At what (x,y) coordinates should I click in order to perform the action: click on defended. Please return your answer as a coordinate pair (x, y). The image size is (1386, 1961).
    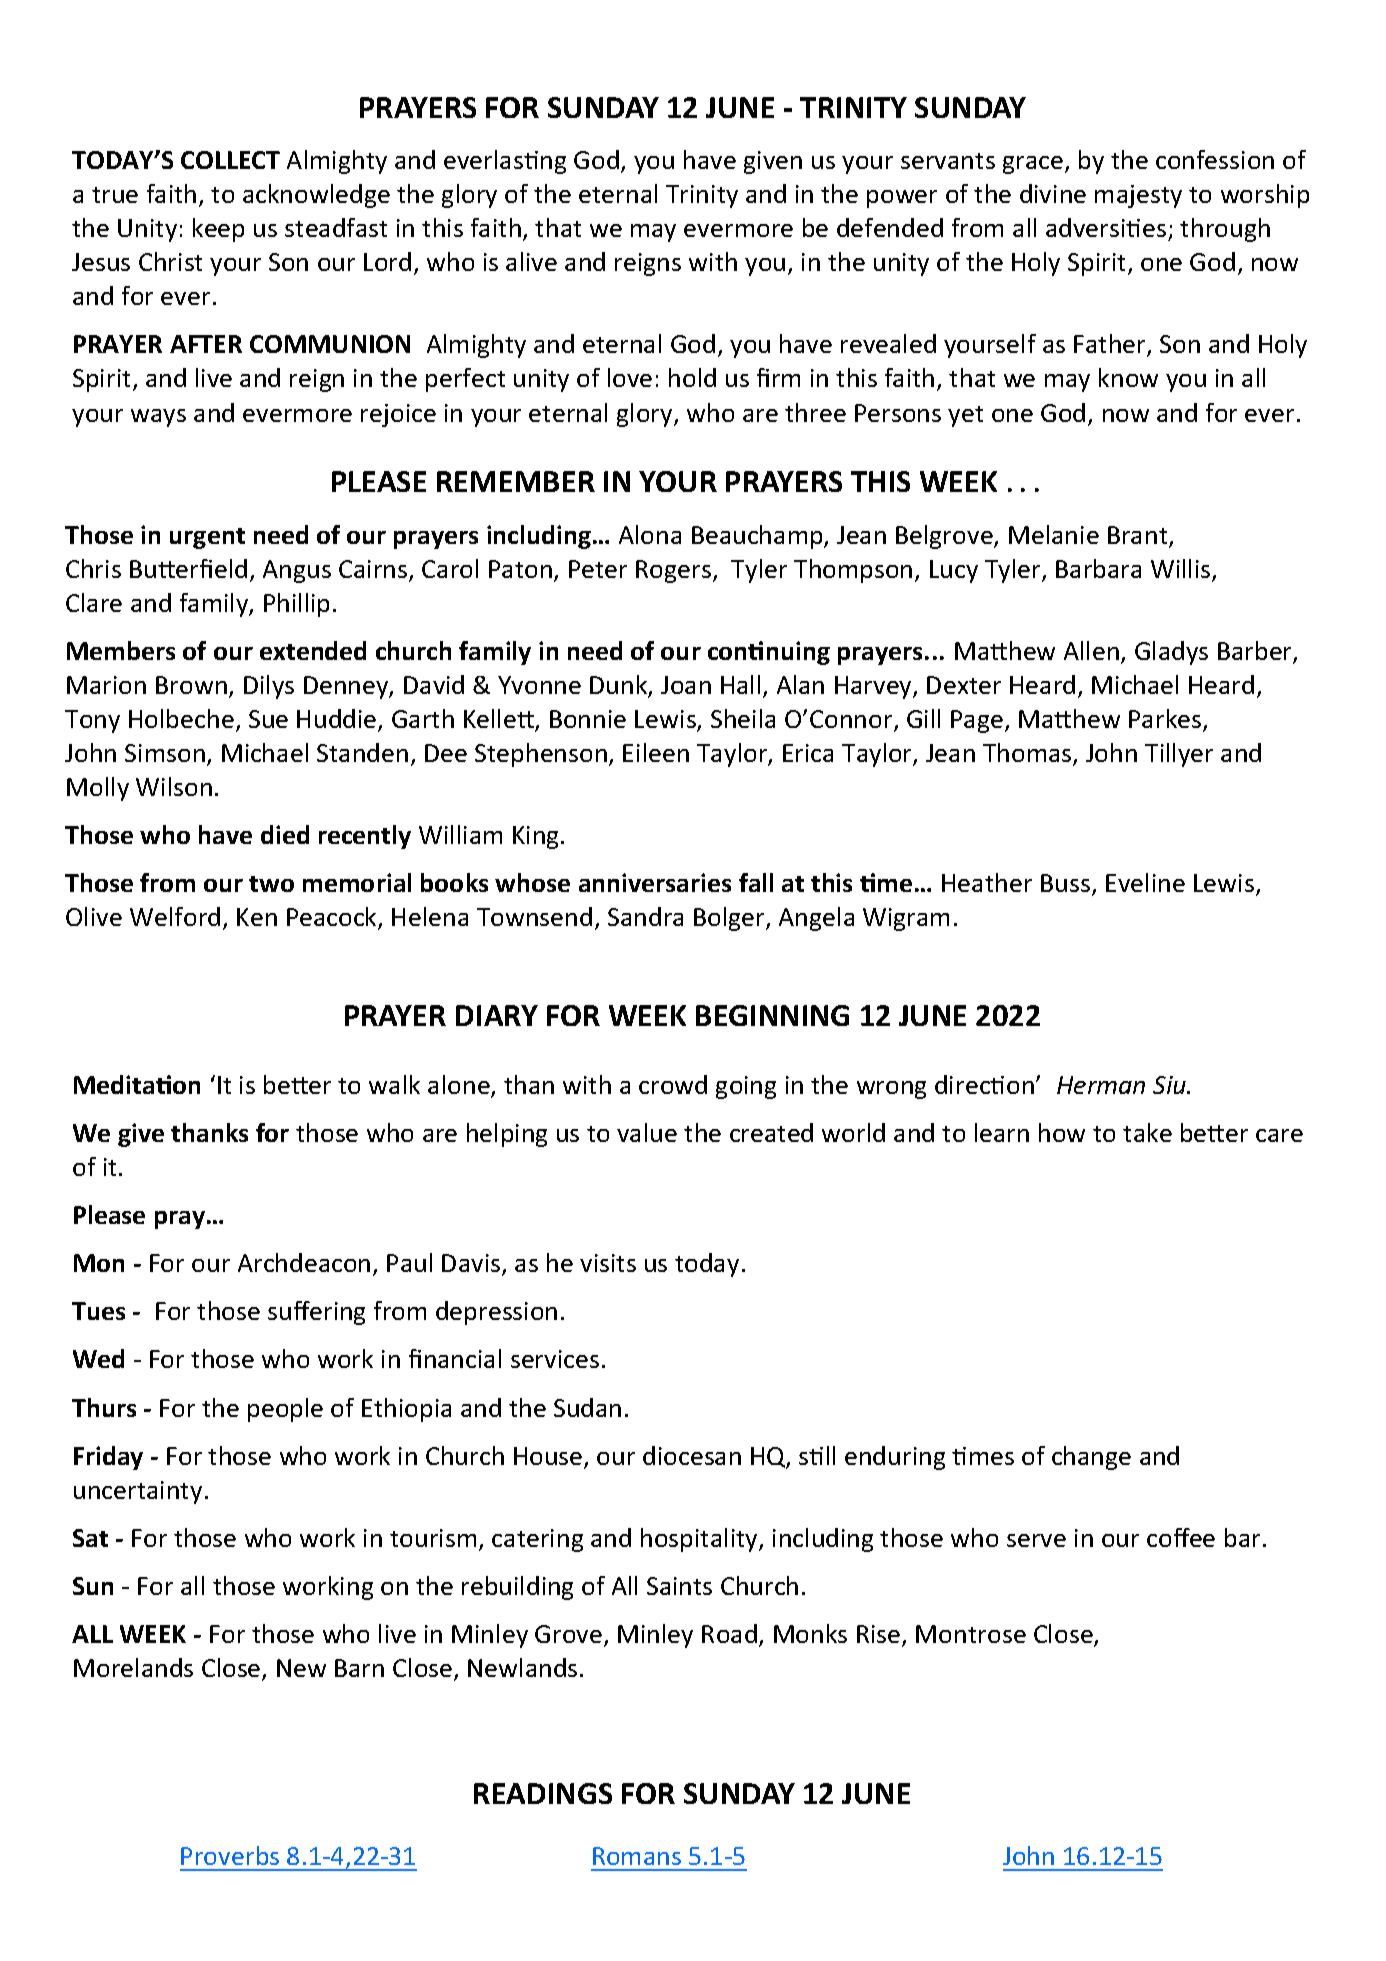
    Looking at the image, I should click on (890, 227).
